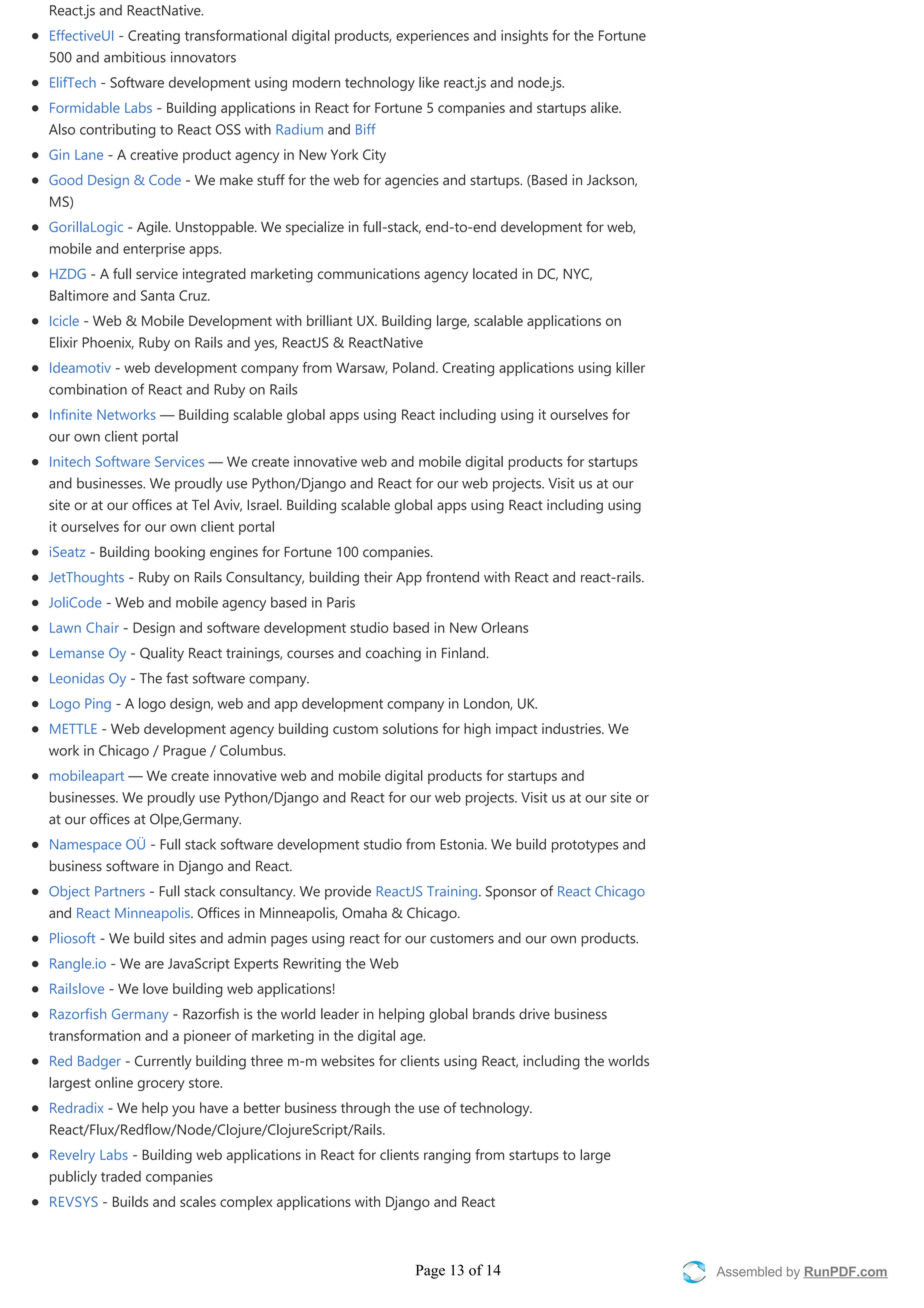  I want to click on ambitious, so click(135, 57).
